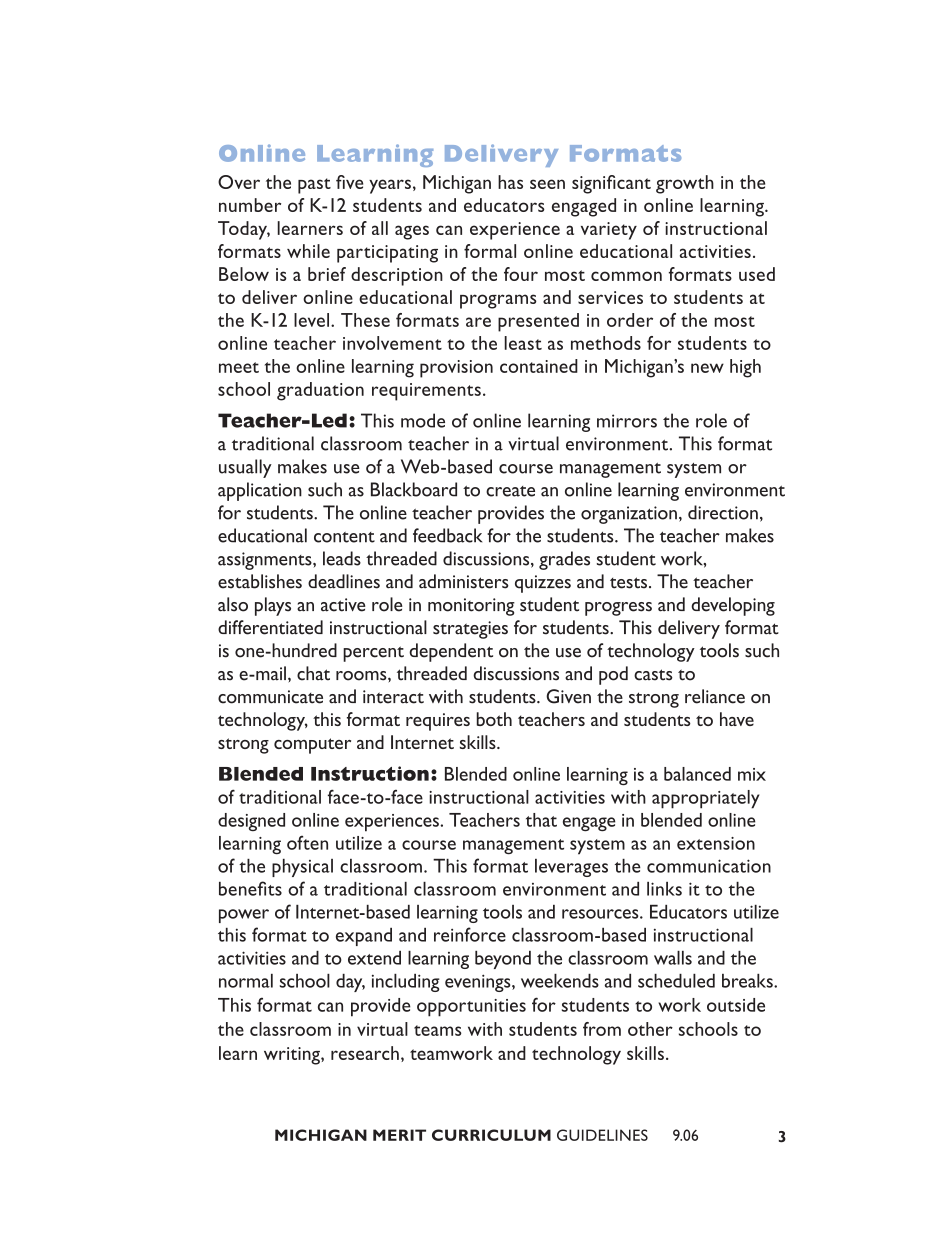  Describe the element at coordinates (302, 868) in the screenshot. I see `physical` at that location.
